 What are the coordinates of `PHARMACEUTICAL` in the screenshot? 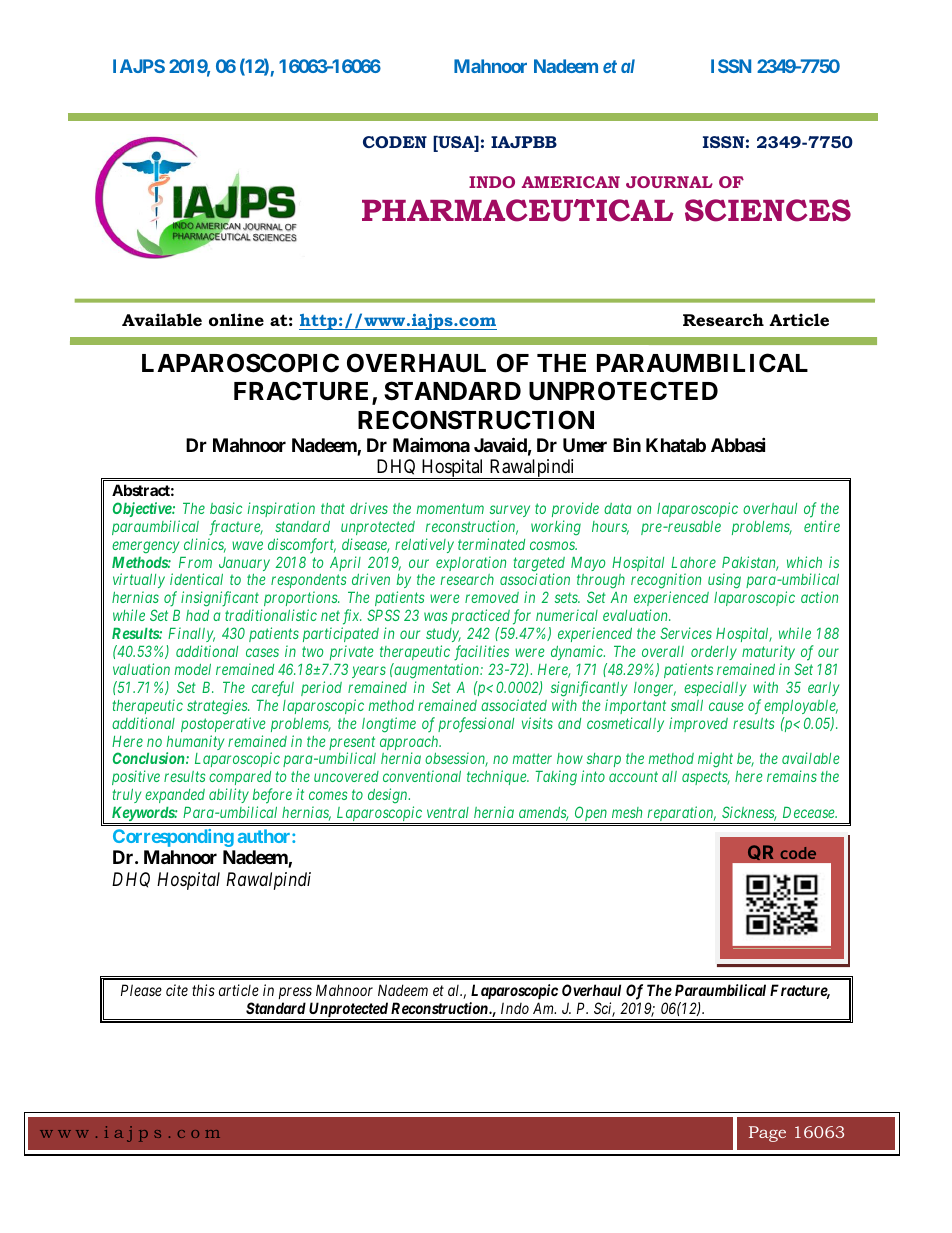 It's located at (518, 210).
